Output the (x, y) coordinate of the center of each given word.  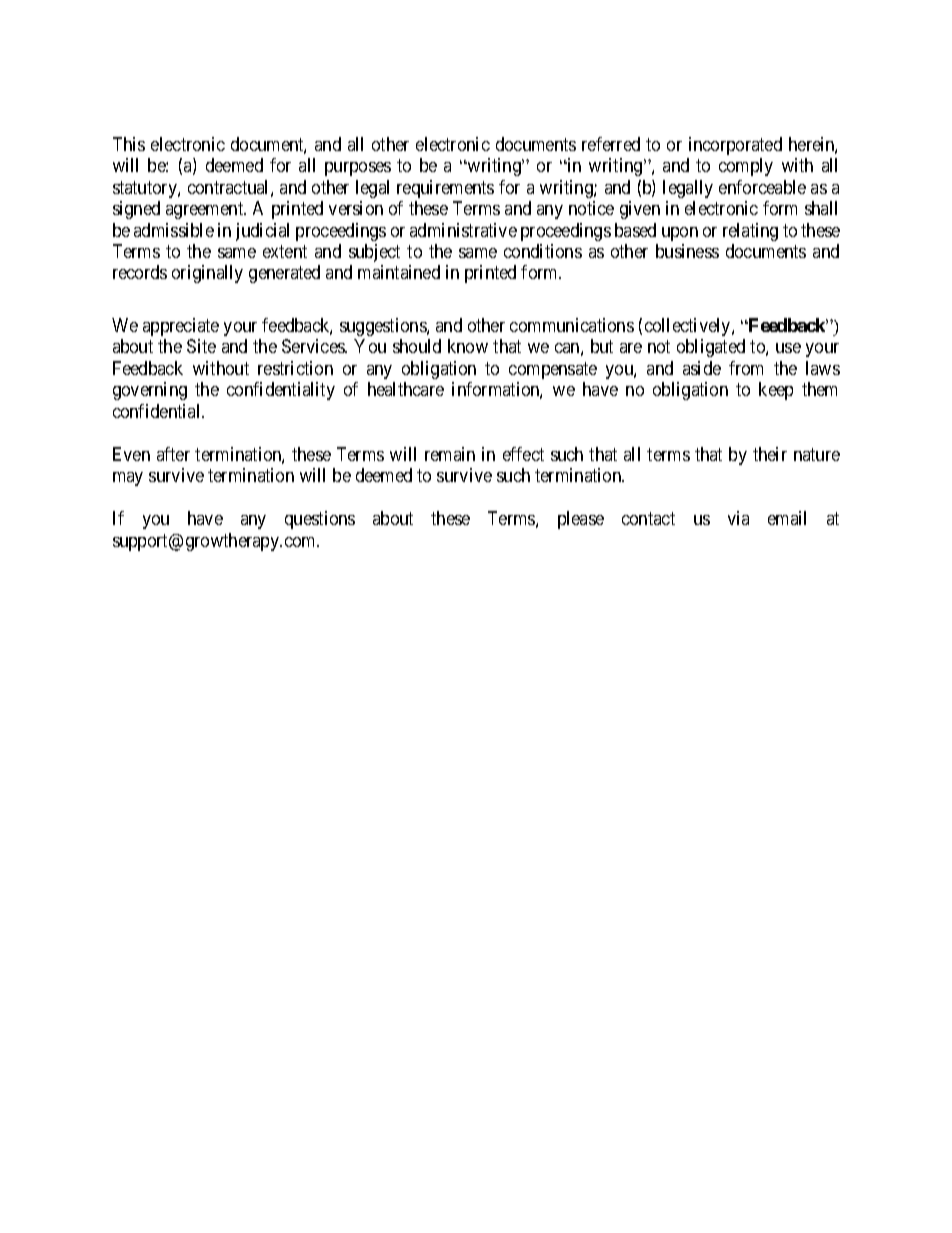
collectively (689, 327)
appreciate (181, 327)
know (468, 346)
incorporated (735, 146)
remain (450, 454)
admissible (174, 230)
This (129, 144)
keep (776, 391)
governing (150, 391)
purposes (358, 169)
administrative (463, 230)
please (581, 520)
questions (320, 520)
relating (750, 232)
